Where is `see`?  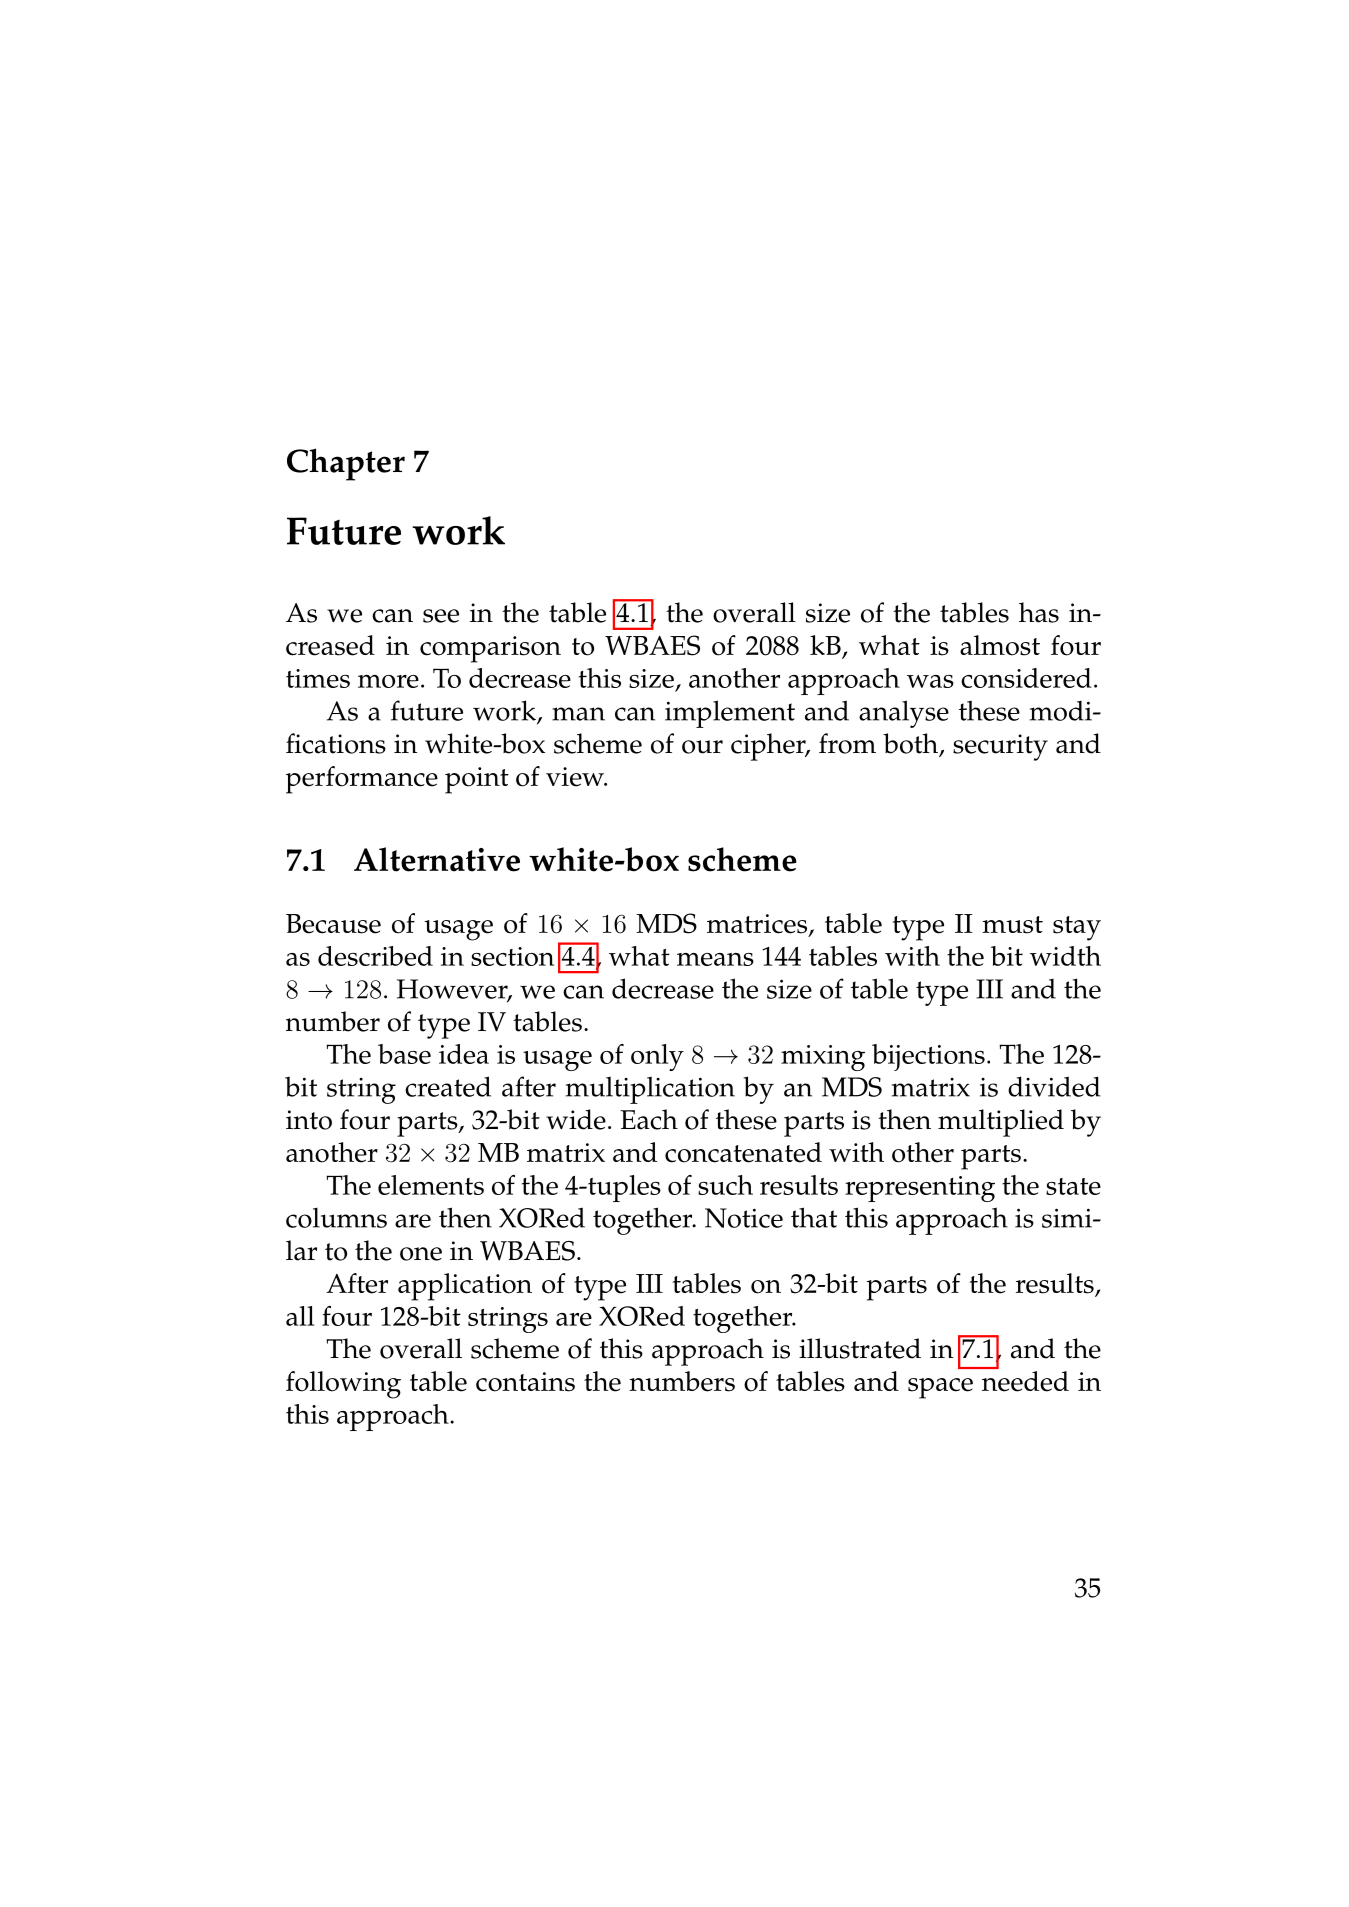 see is located at coordinates (441, 616).
